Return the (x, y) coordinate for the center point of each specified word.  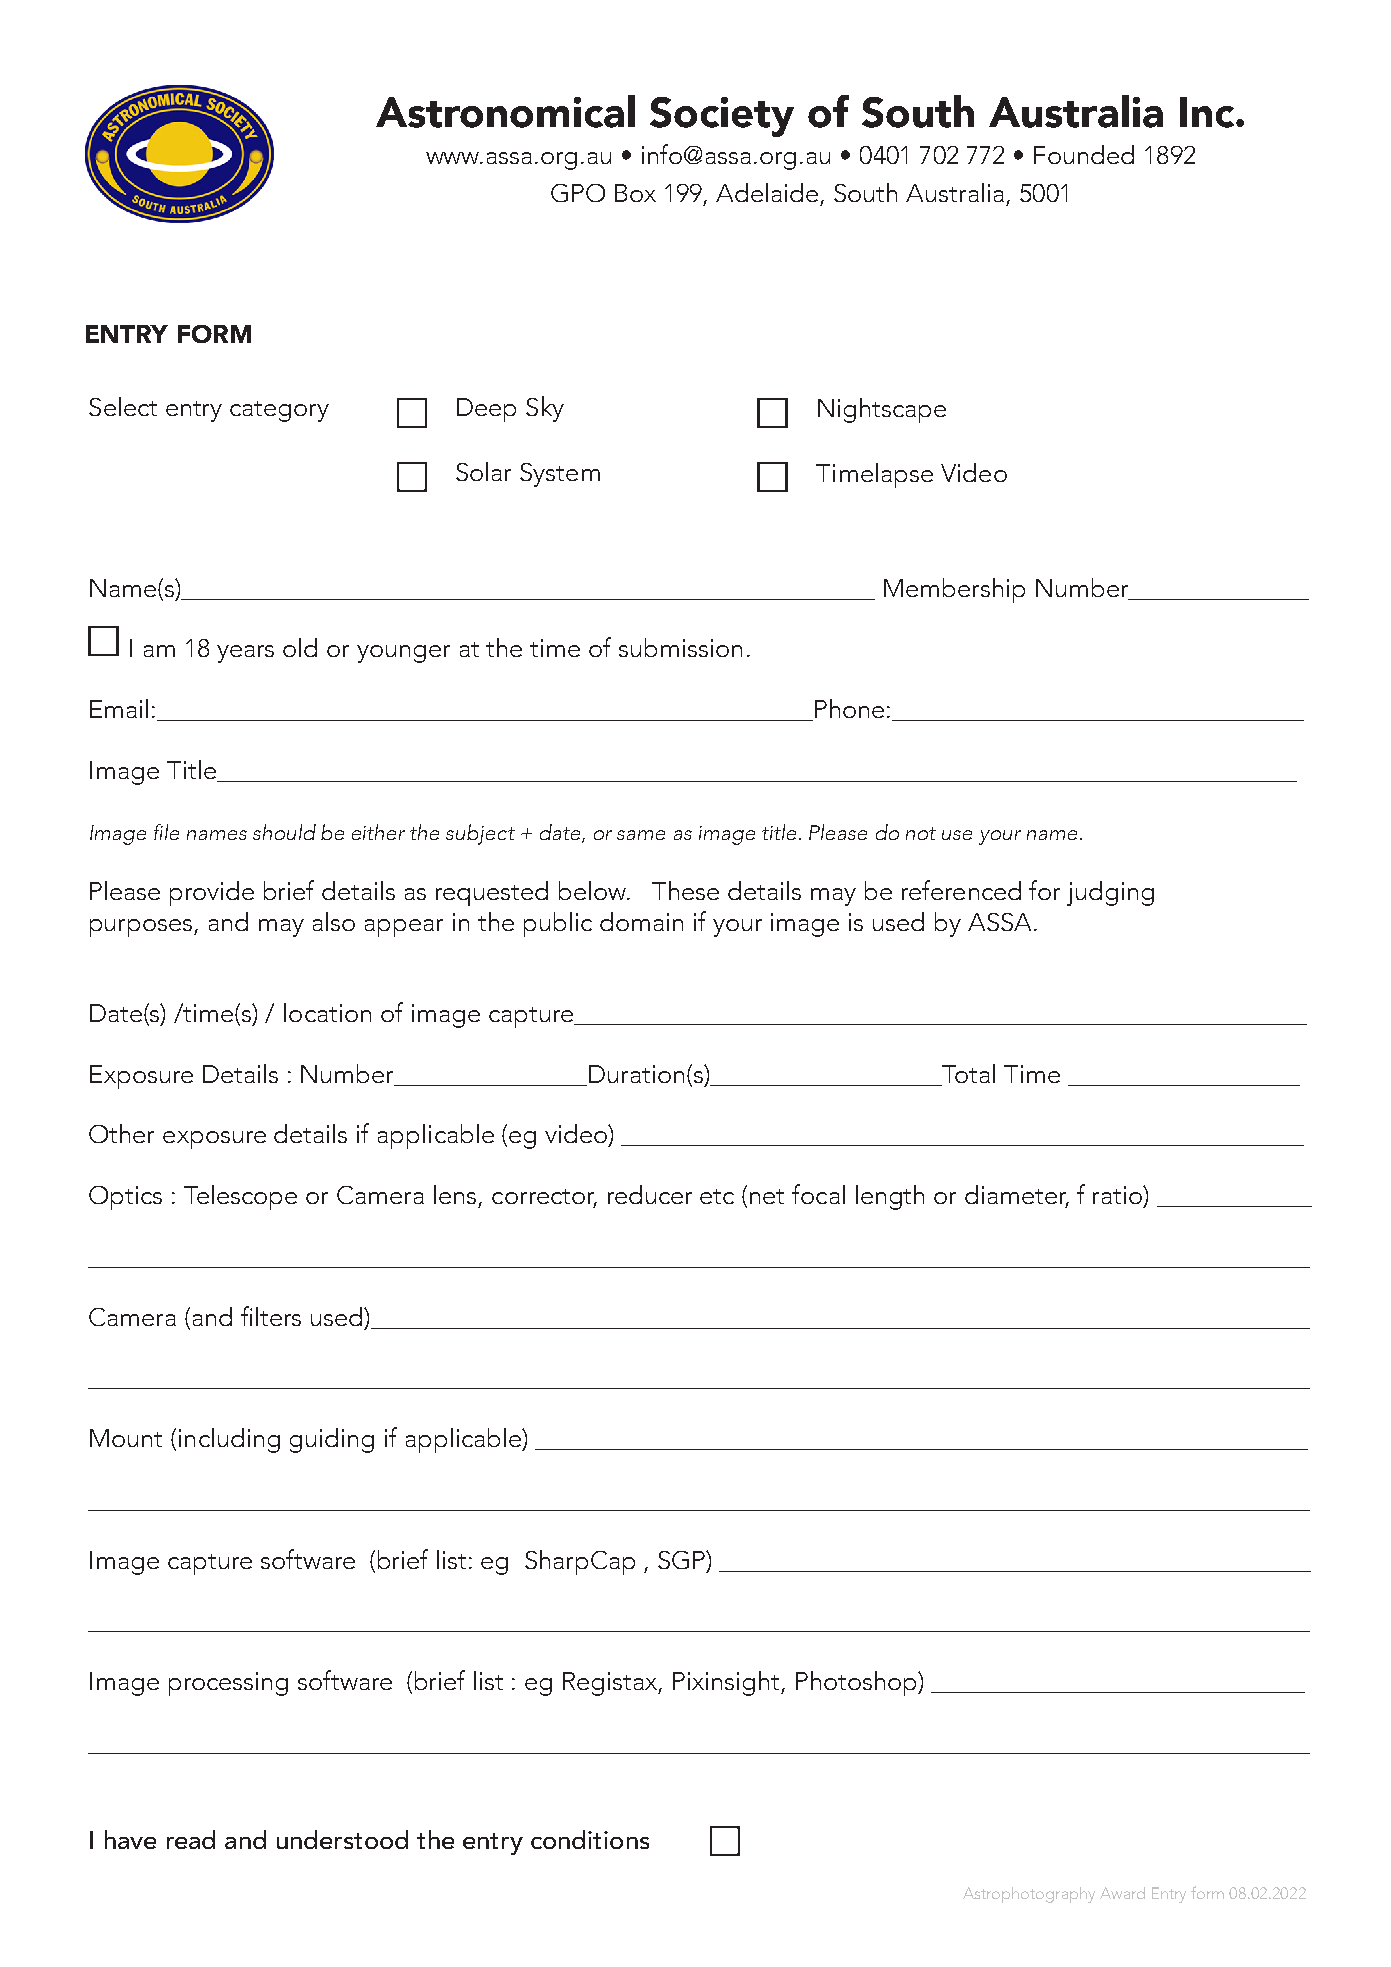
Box (635, 193)
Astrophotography (1029, 1895)
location (327, 1012)
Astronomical (505, 111)
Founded (1084, 154)
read (191, 1839)
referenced (961, 890)
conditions (590, 1839)
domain (641, 921)
